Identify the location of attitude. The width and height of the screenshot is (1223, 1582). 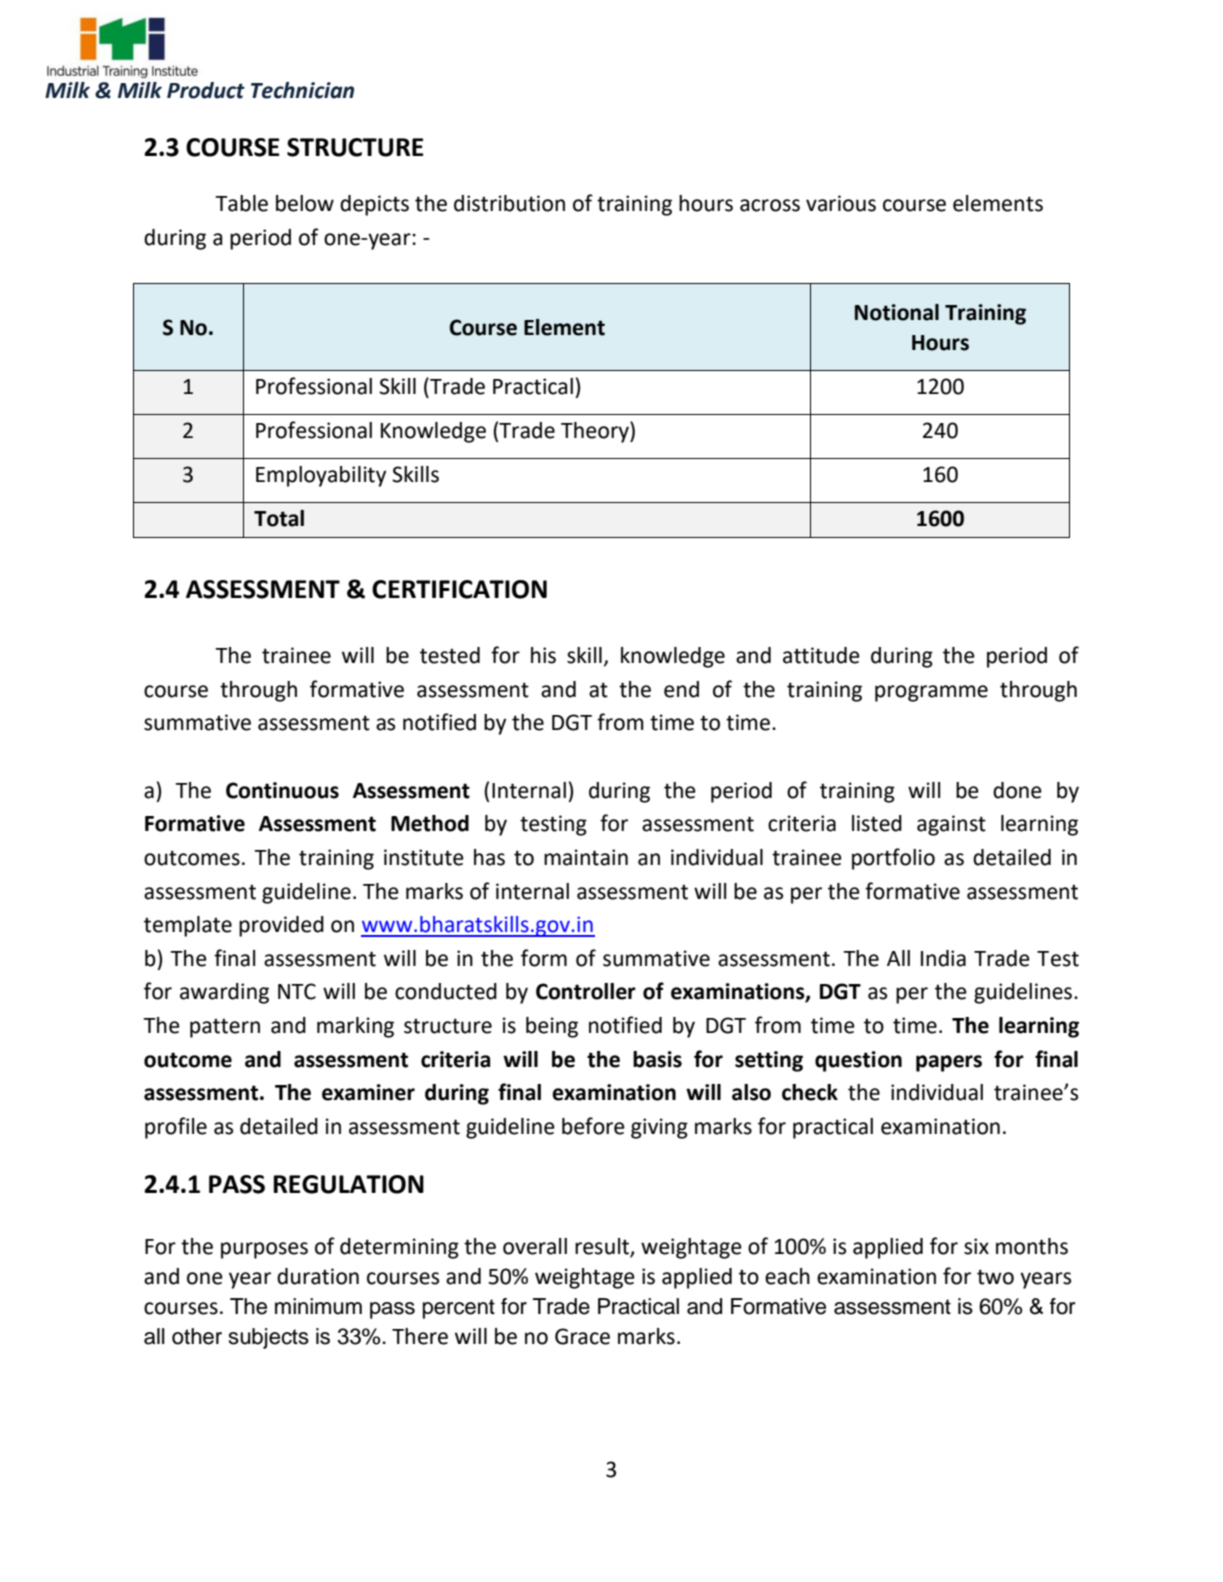
(821, 655).
